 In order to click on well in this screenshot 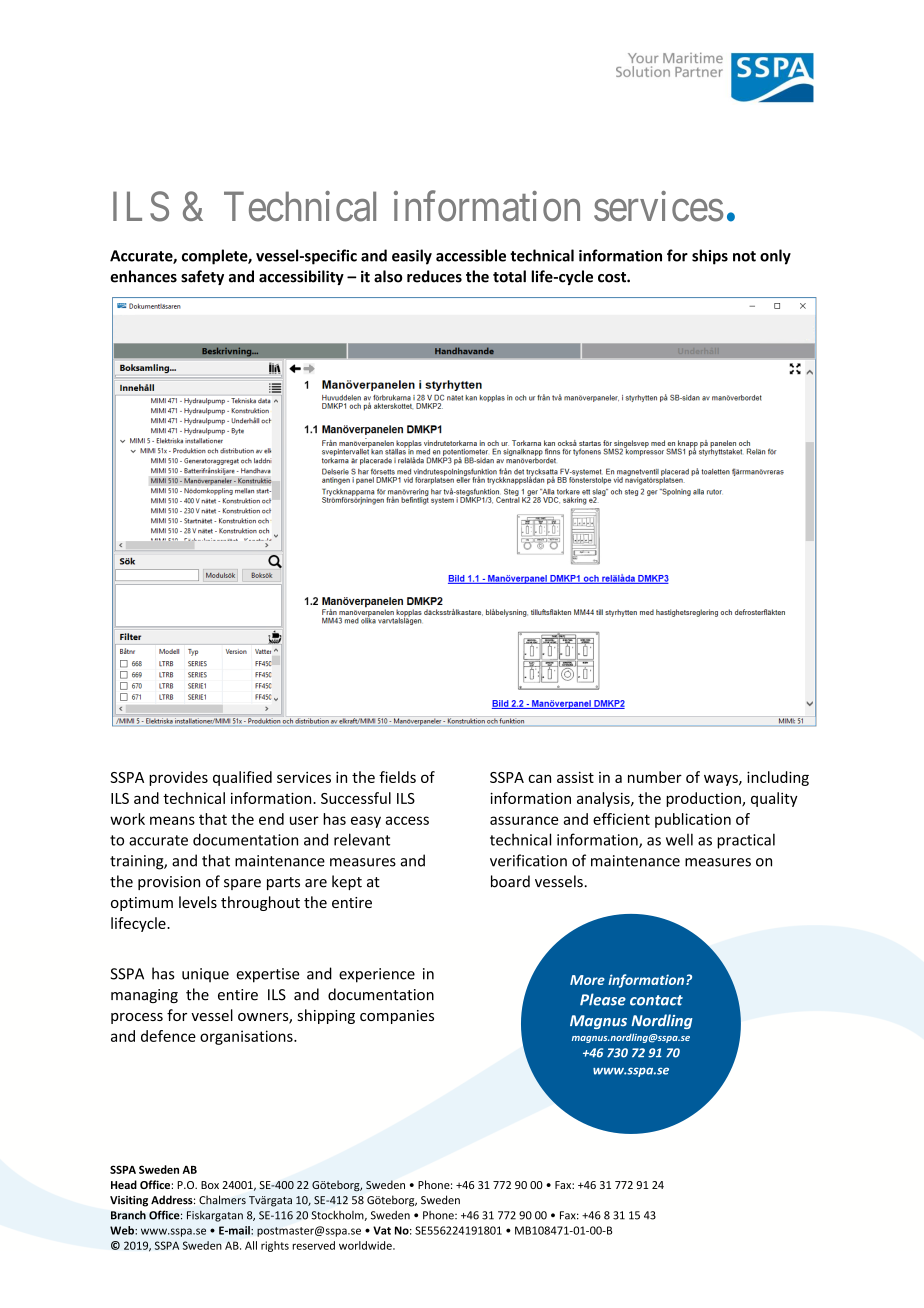, I will do `click(679, 839)`.
